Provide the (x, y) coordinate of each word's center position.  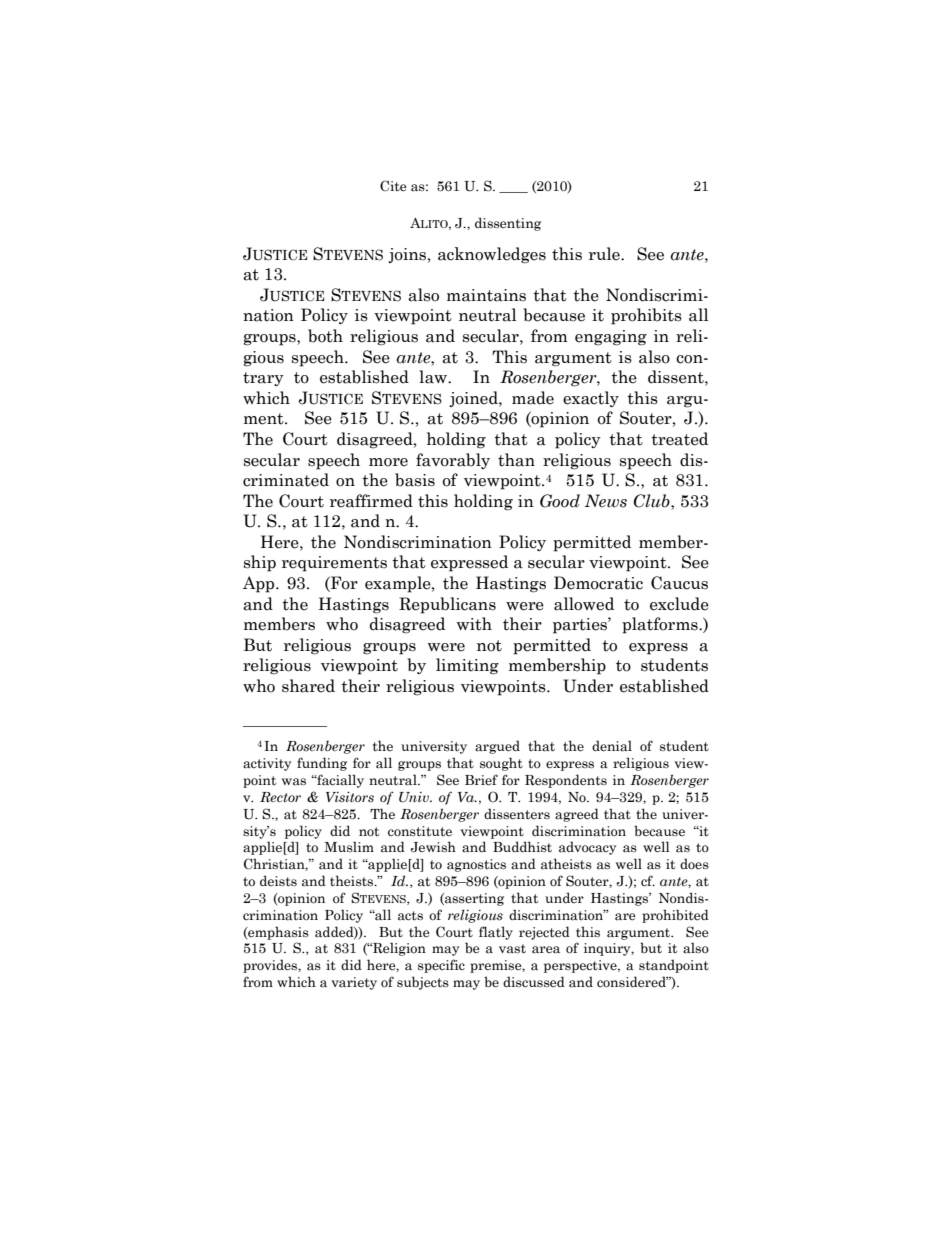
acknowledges (492, 255)
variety (354, 983)
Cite (393, 186)
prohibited (675, 916)
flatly (496, 933)
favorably (453, 461)
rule (605, 254)
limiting (467, 666)
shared (308, 686)
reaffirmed (371, 501)
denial (612, 746)
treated (679, 439)
